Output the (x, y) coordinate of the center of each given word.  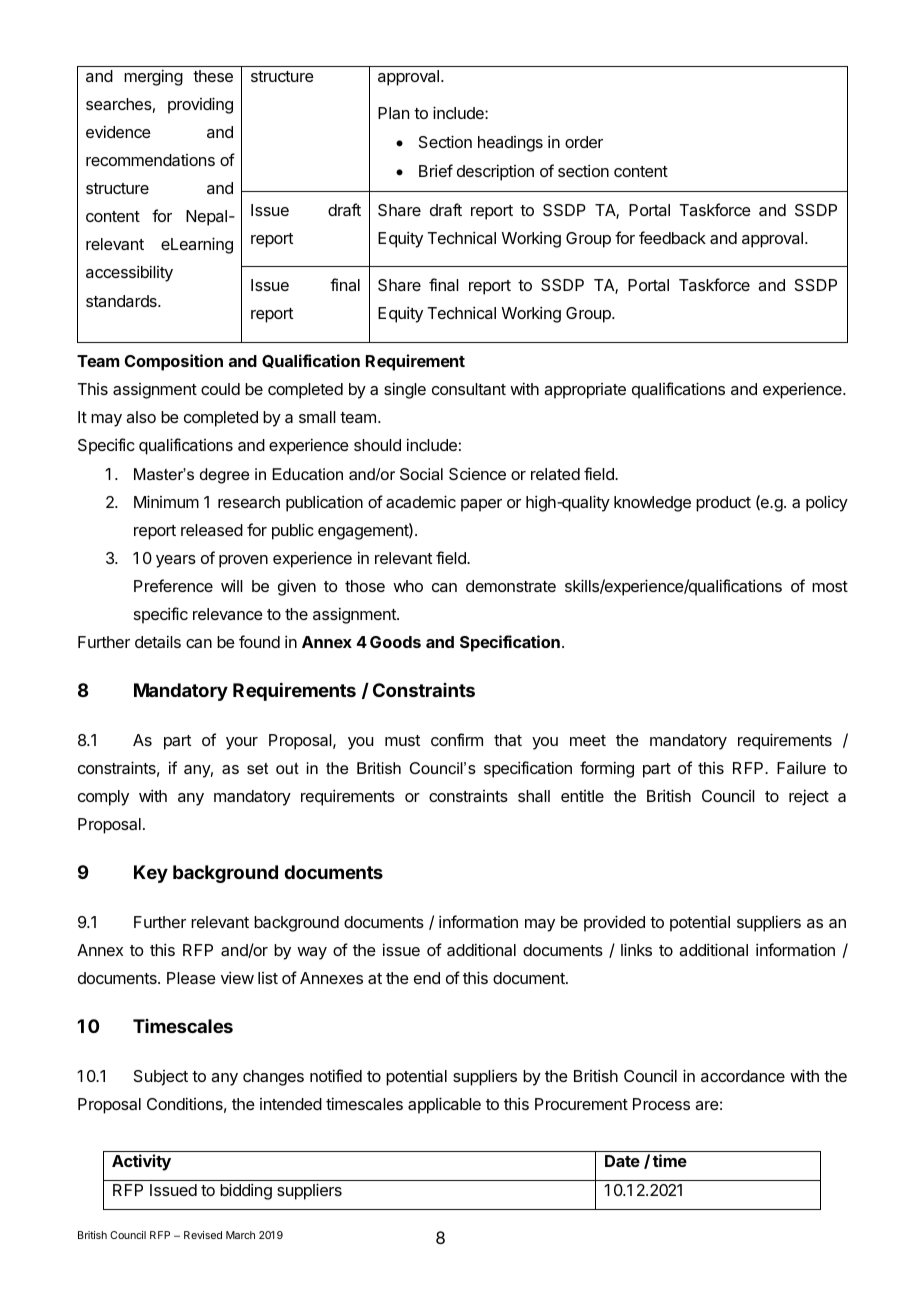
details (158, 641)
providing (200, 105)
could (220, 389)
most (830, 586)
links (636, 949)
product (723, 504)
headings (510, 144)
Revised (203, 1235)
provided (614, 923)
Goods (395, 642)
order (584, 142)
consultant (469, 389)
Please (191, 978)
